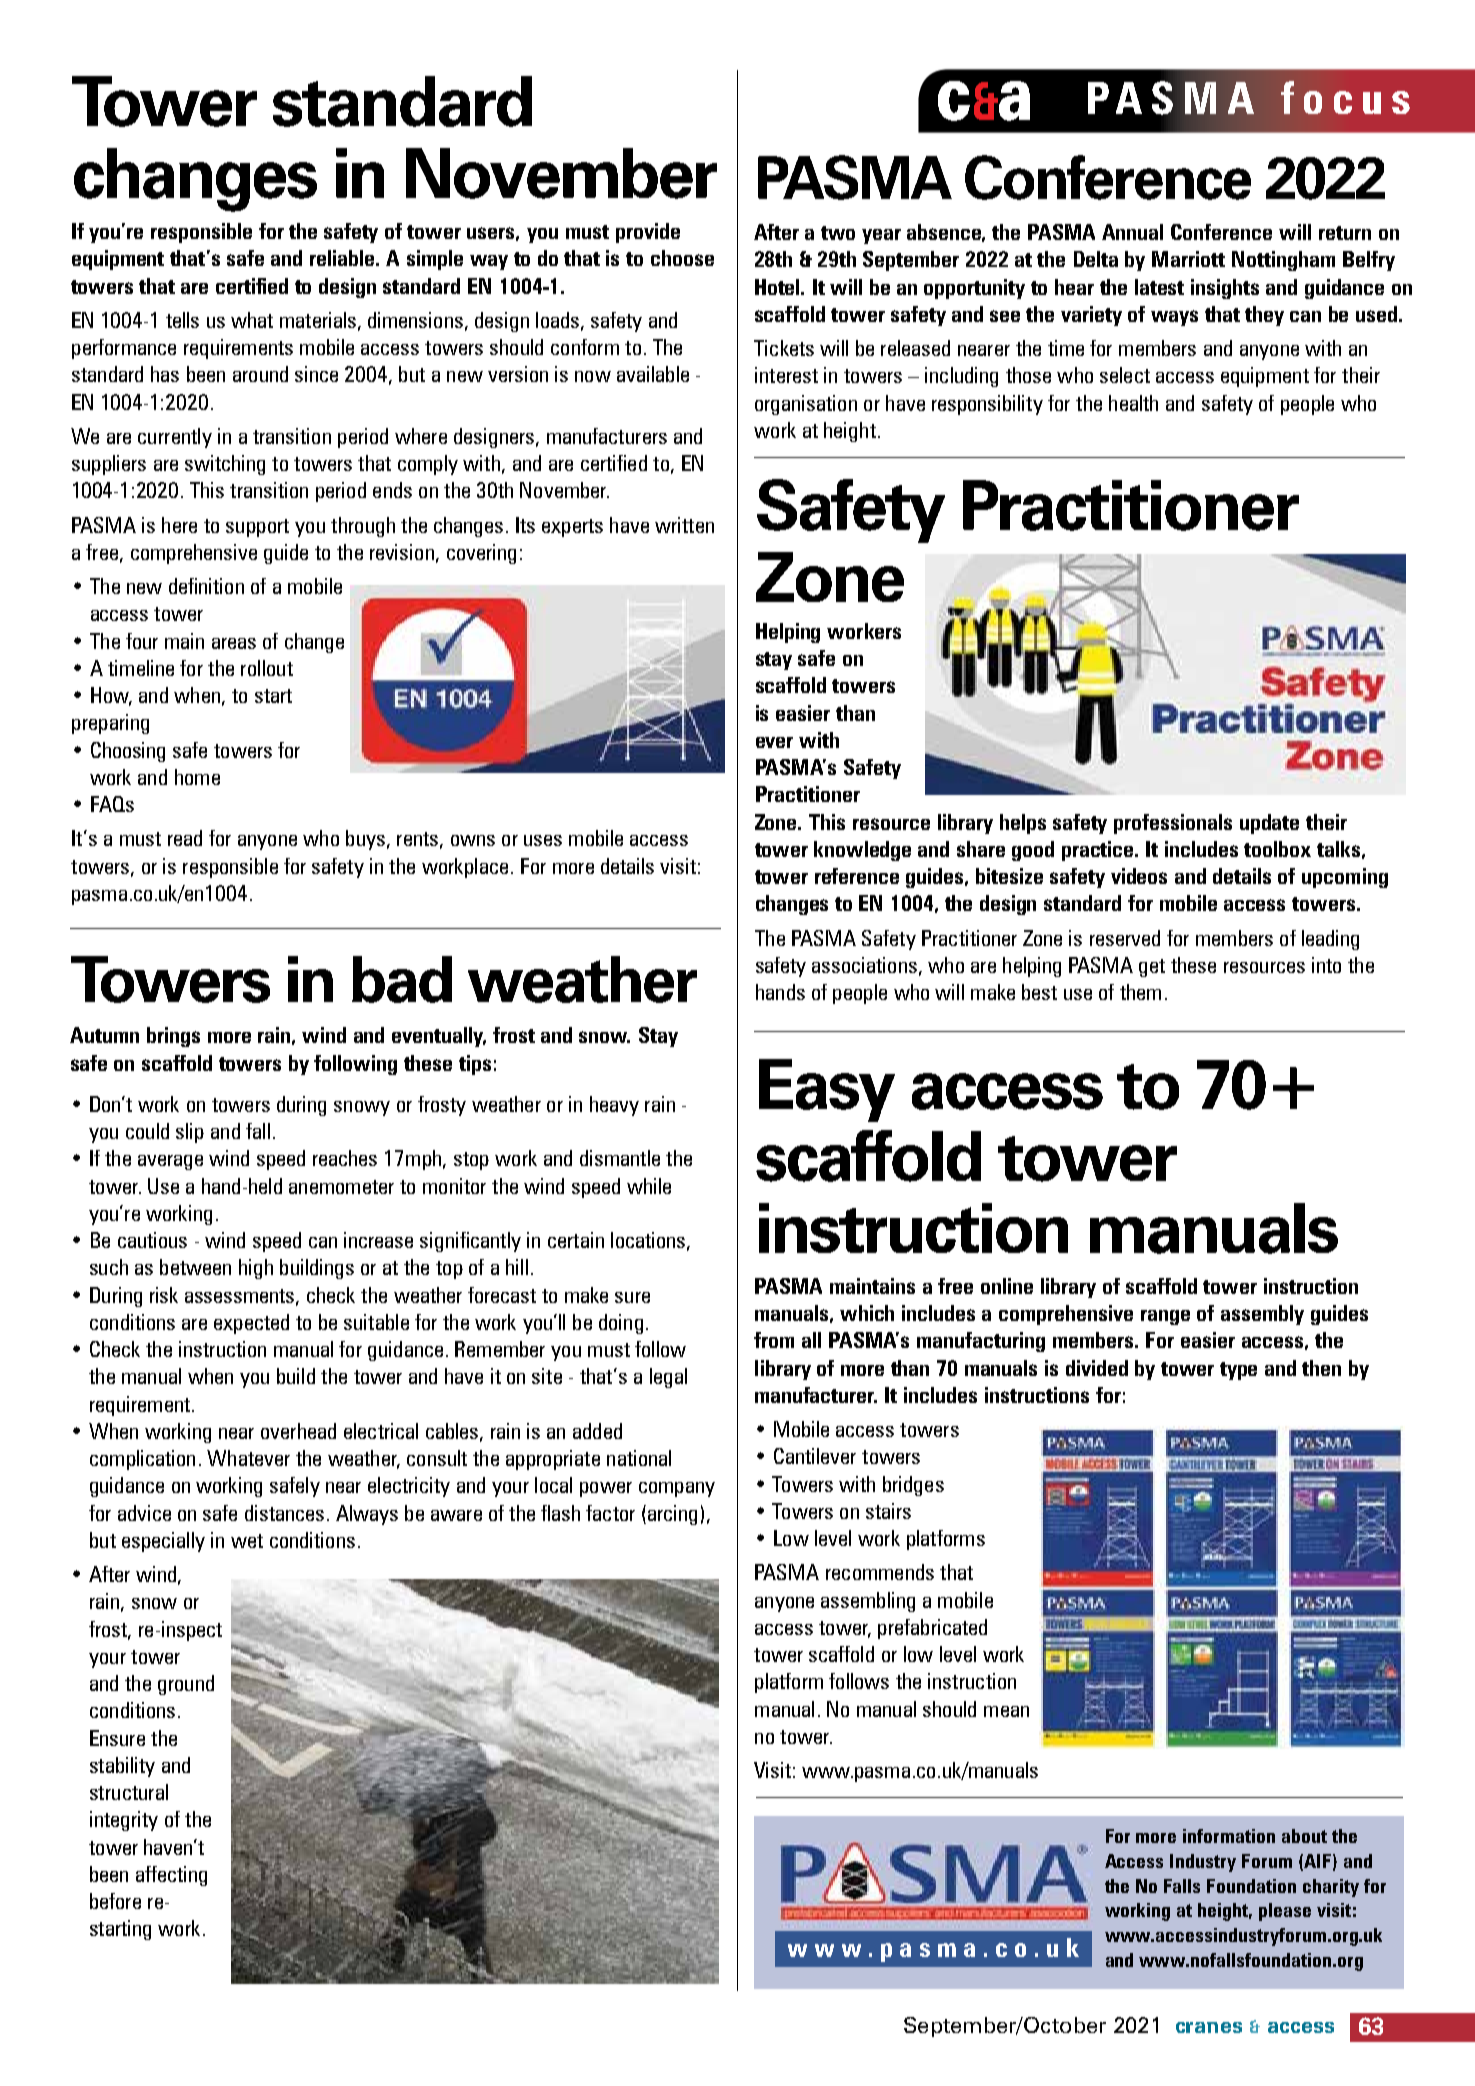 The width and height of the screenshot is (1475, 2086). What do you see at coordinates (779, 287) in the screenshot?
I see `Hotel` at bounding box center [779, 287].
